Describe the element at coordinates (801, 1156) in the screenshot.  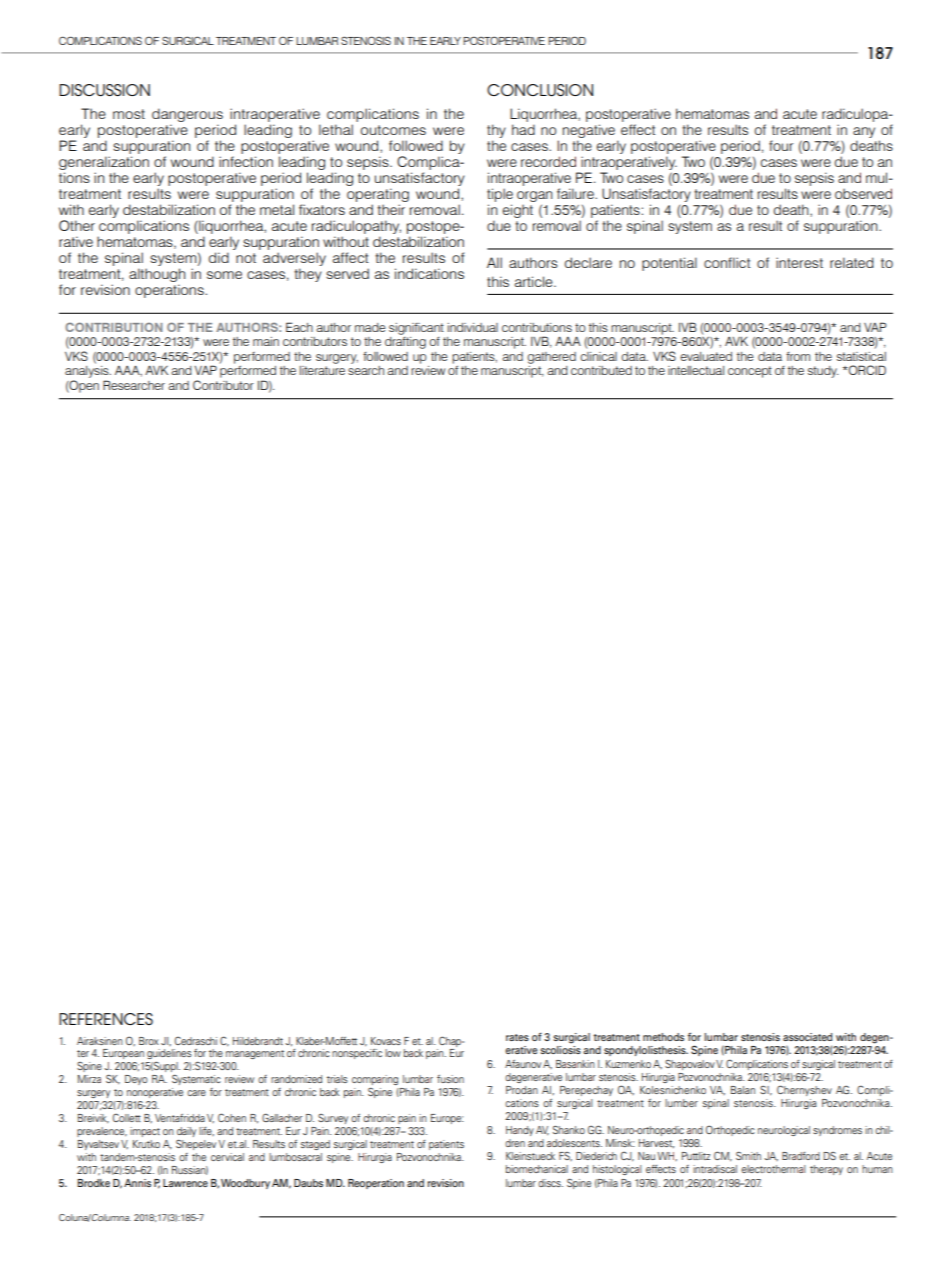
I see `Bradford` at that location.
